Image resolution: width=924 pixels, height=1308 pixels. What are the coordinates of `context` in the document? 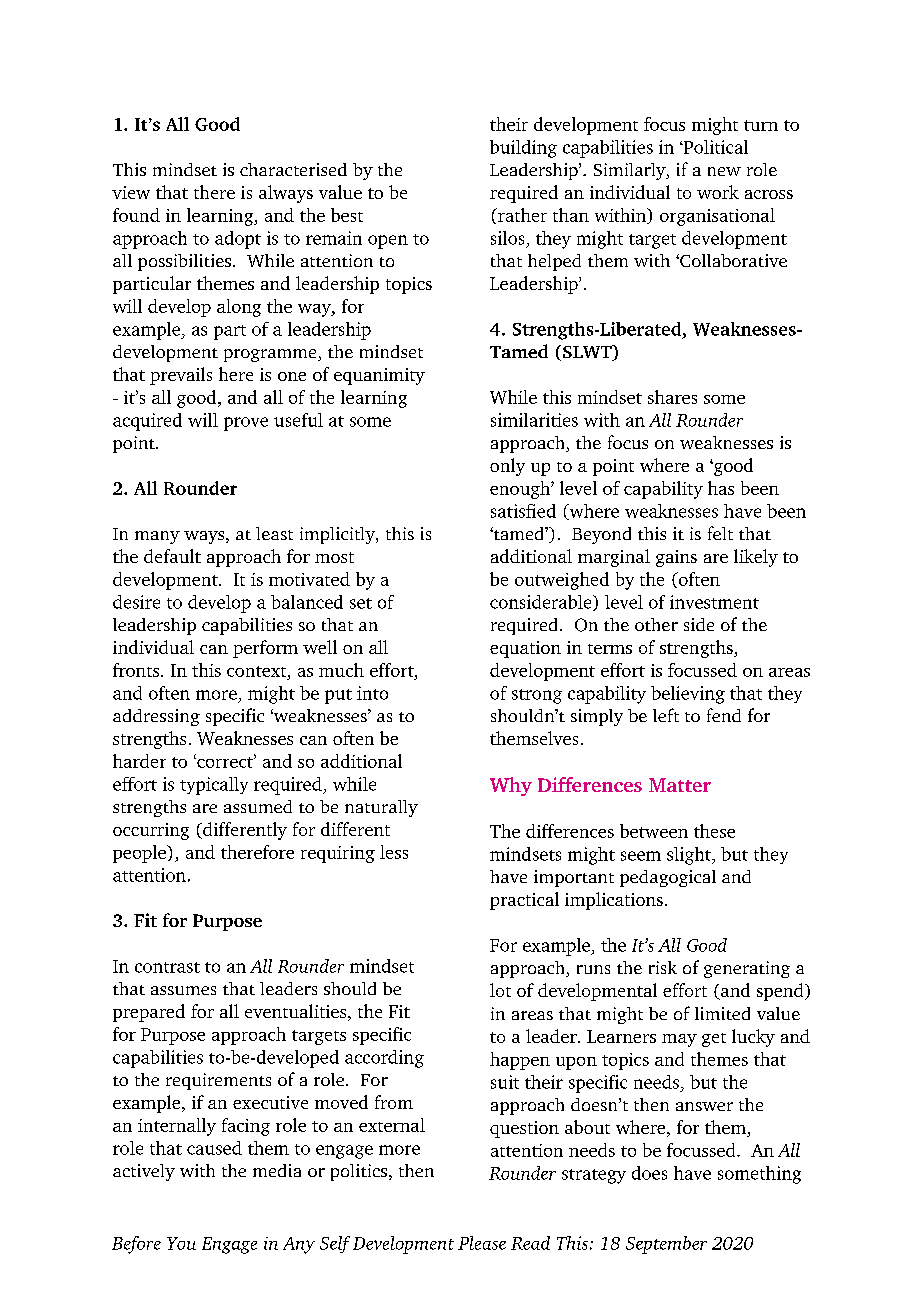 It's located at (258, 671).
